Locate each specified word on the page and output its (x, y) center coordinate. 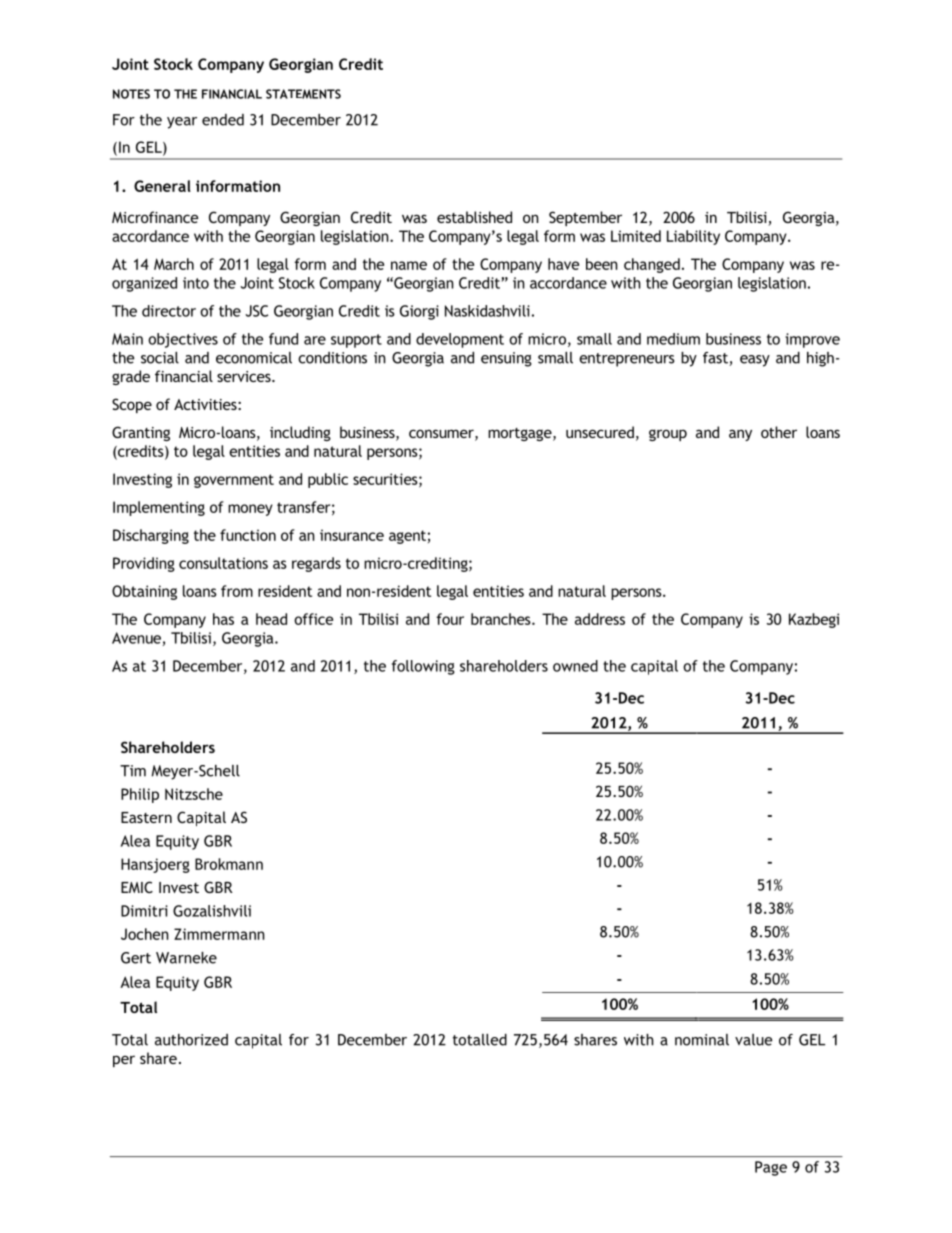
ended (223, 120)
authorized (191, 1040)
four (450, 619)
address (600, 619)
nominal (702, 1040)
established (474, 217)
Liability (693, 237)
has (223, 619)
